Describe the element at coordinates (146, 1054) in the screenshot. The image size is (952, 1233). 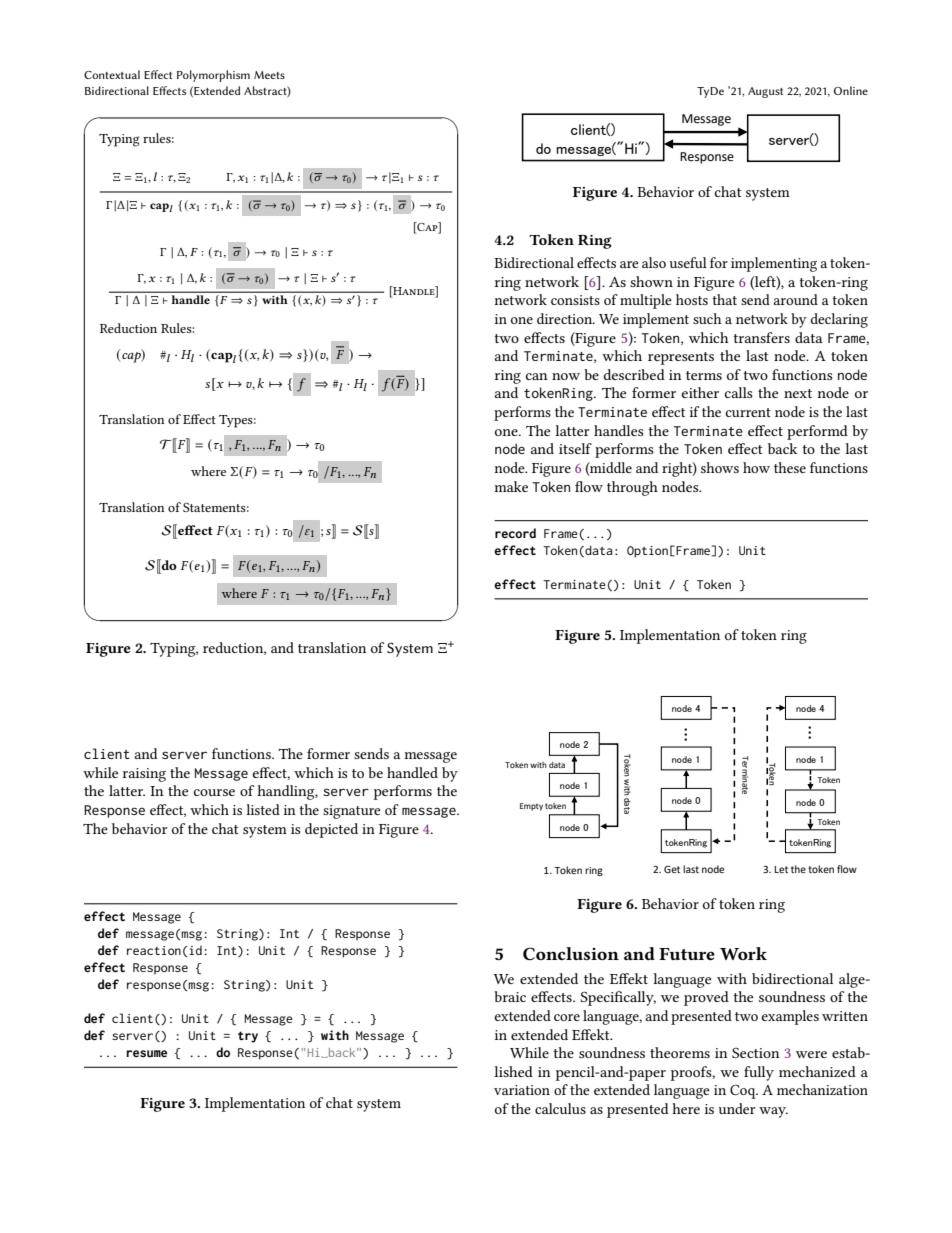
I see `resume` at that location.
